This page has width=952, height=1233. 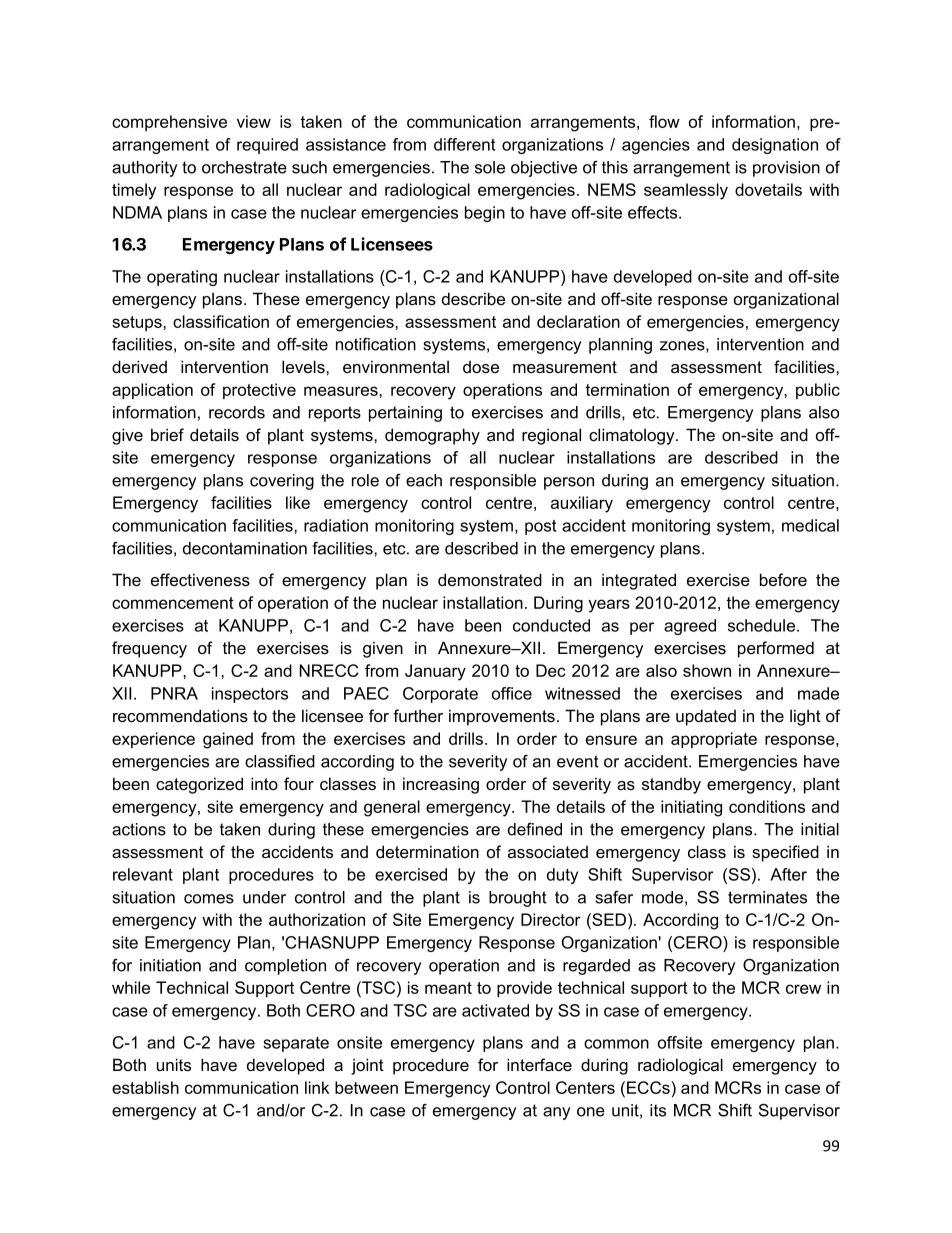 I want to click on orchestrate, so click(x=244, y=167).
